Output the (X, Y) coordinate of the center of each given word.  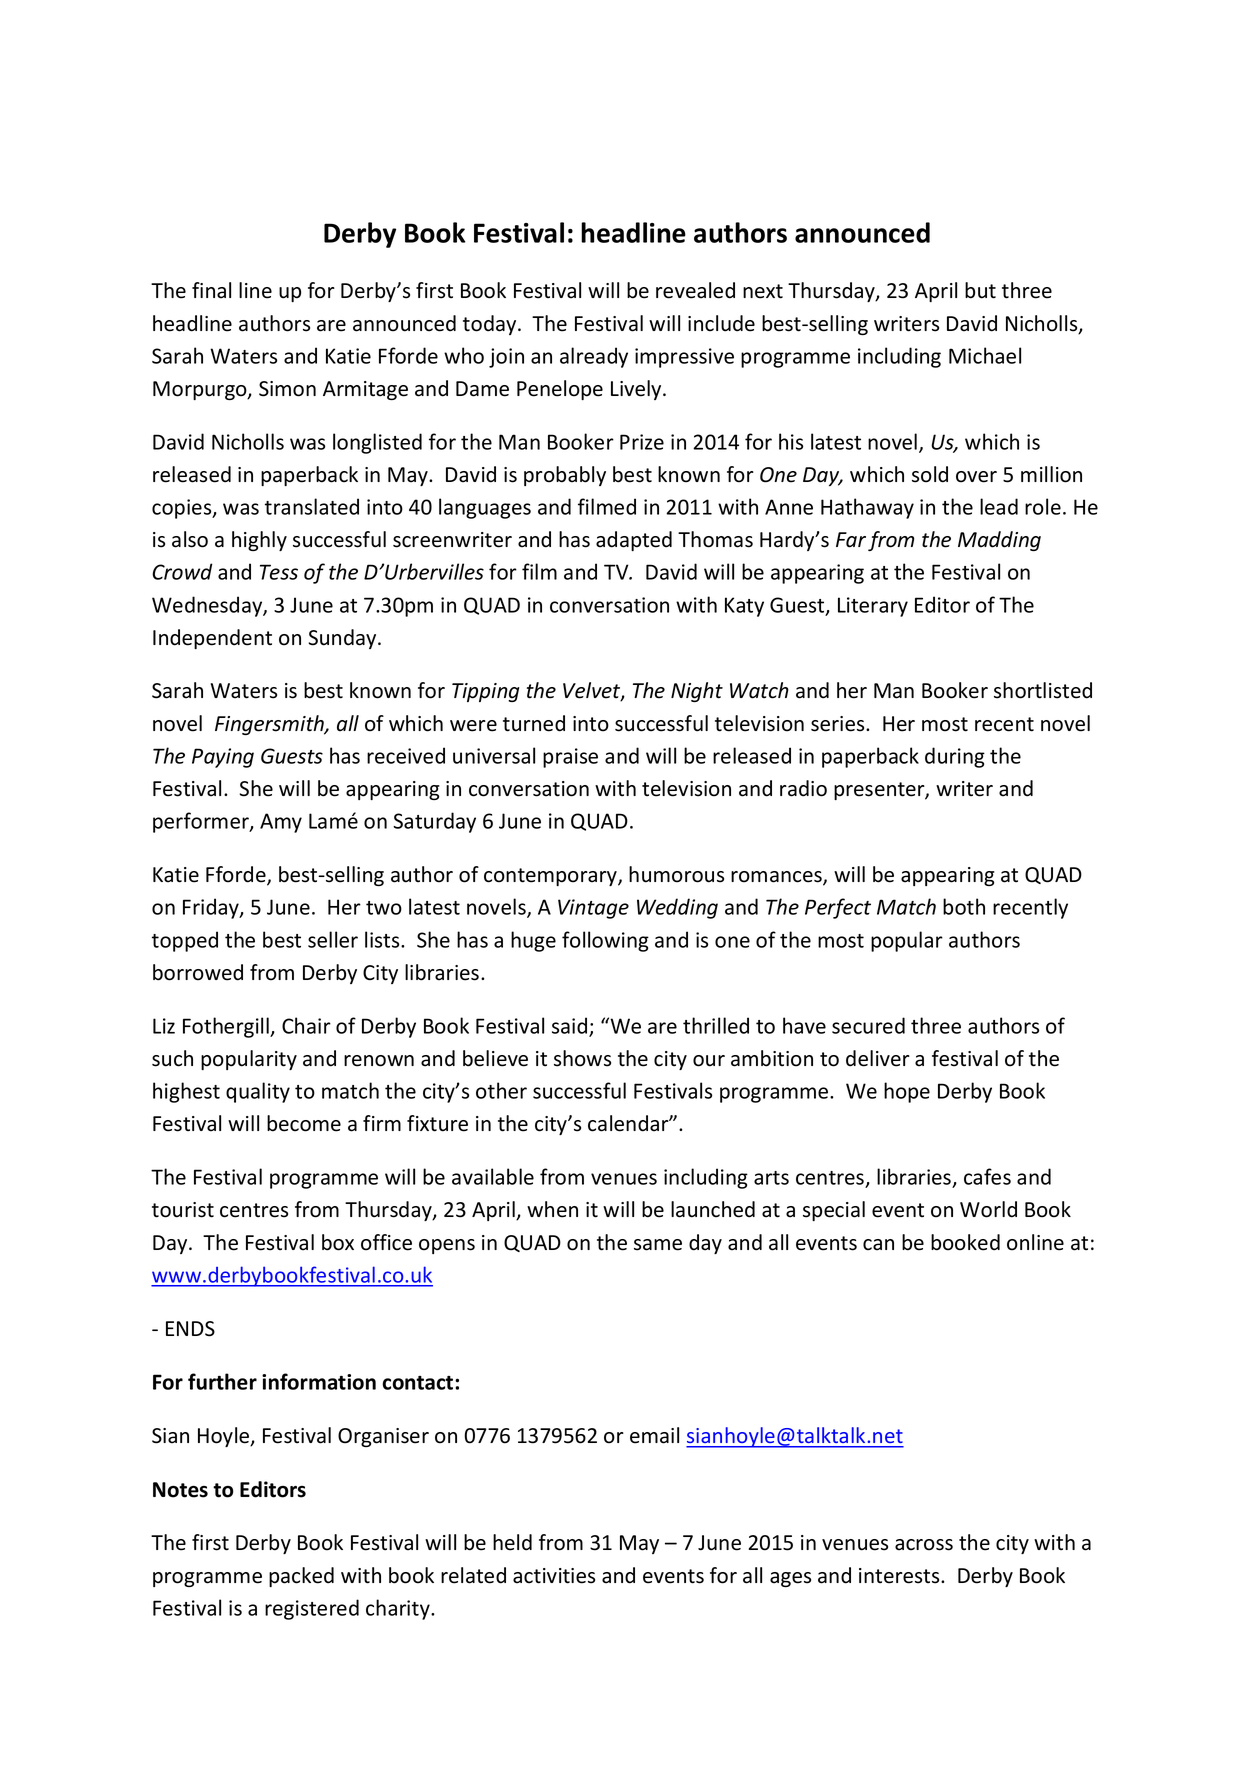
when (552, 1209)
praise (570, 758)
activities (554, 1576)
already (594, 357)
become (304, 1123)
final (211, 290)
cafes (987, 1176)
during (955, 757)
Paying (223, 758)
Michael (985, 355)
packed (301, 1577)
